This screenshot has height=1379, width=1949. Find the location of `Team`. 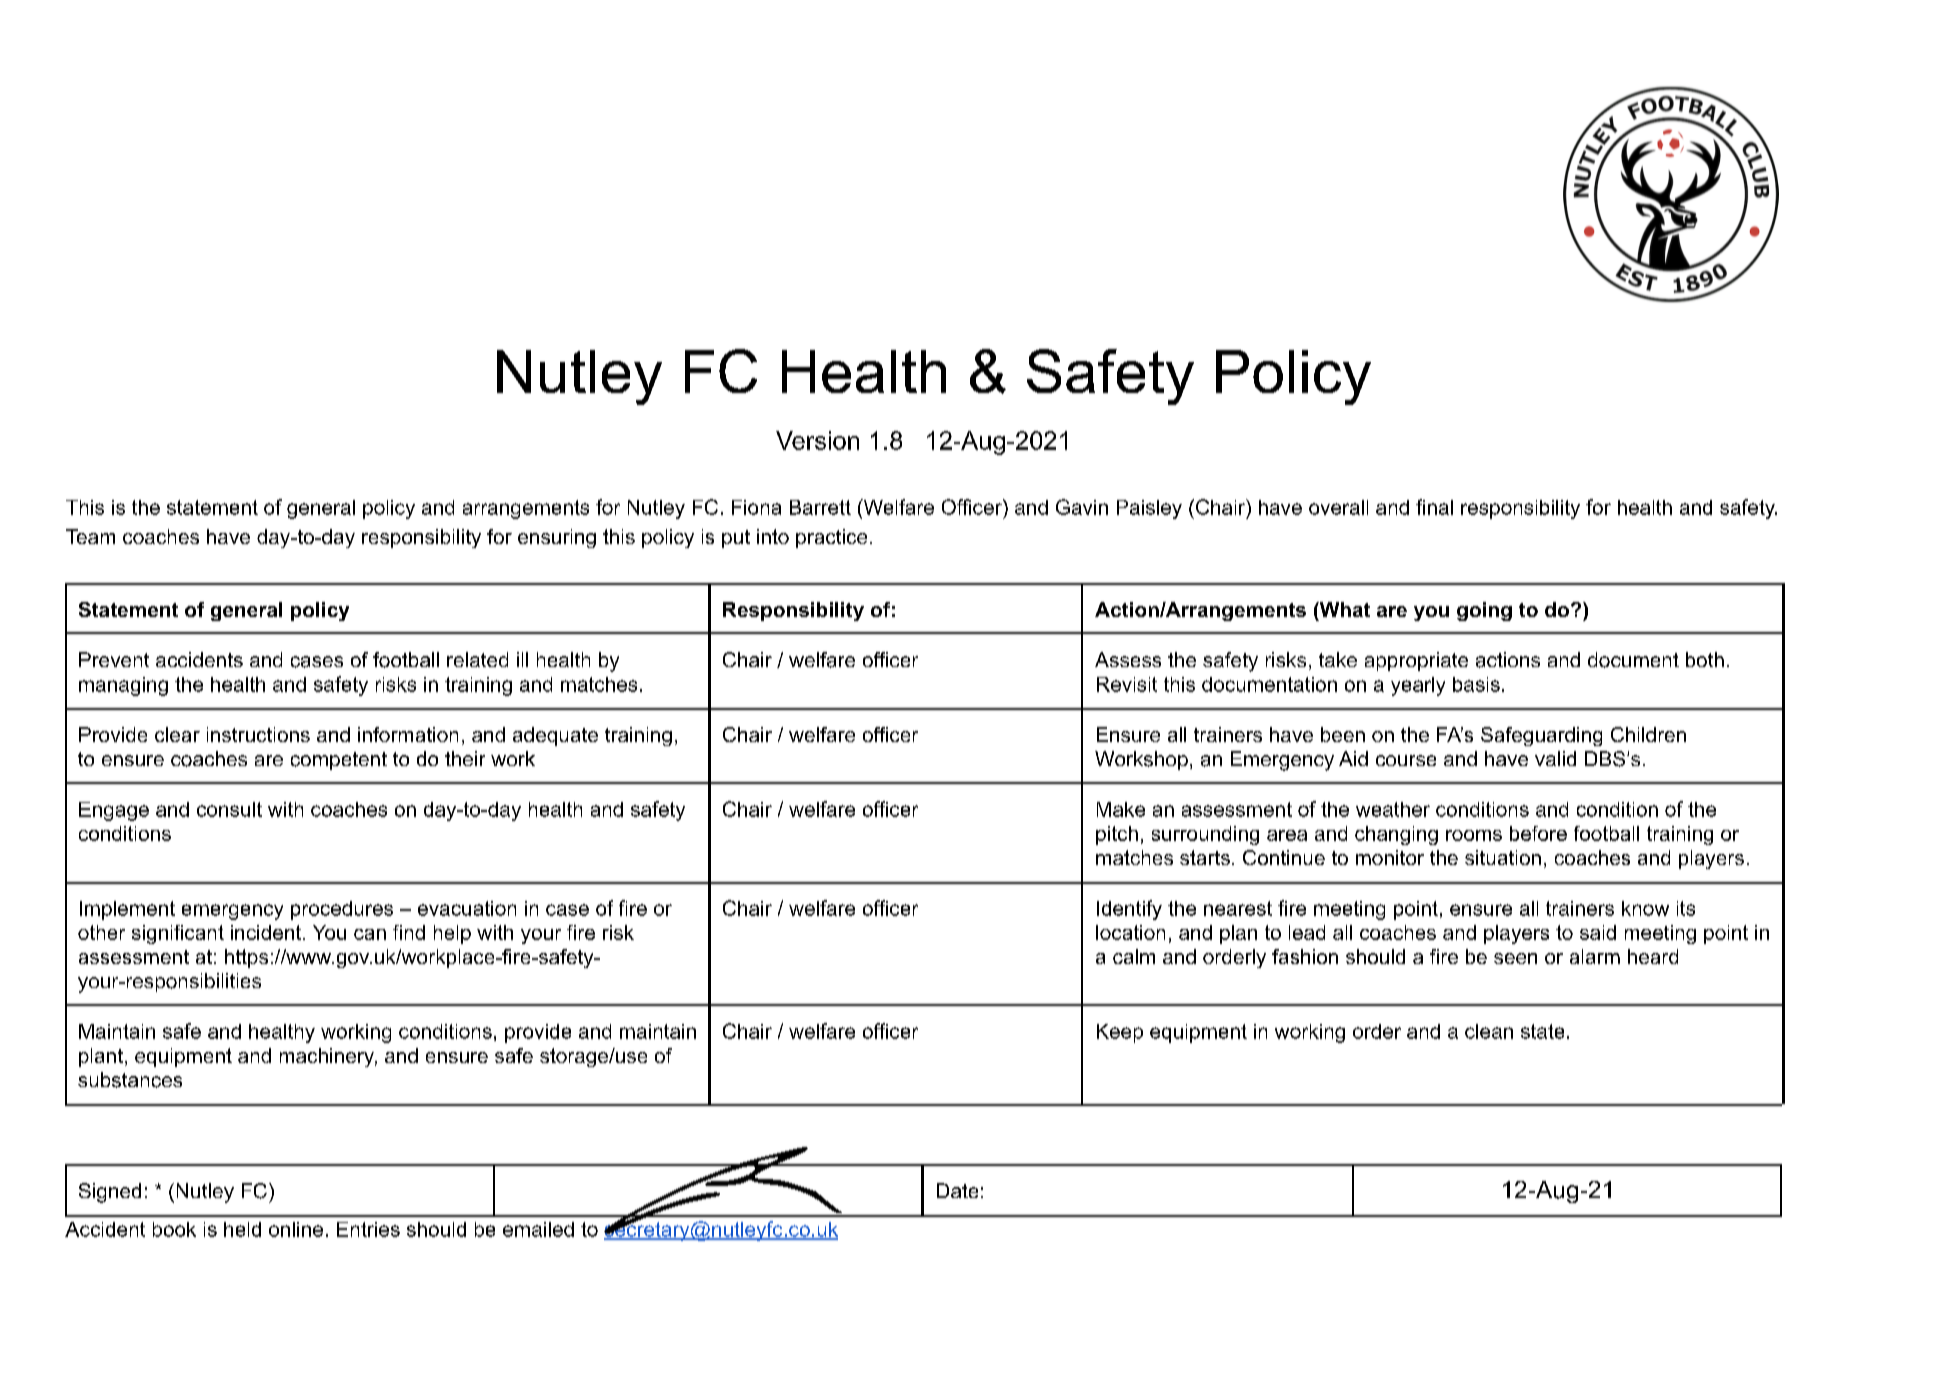

Team is located at coordinates (90, 536).
